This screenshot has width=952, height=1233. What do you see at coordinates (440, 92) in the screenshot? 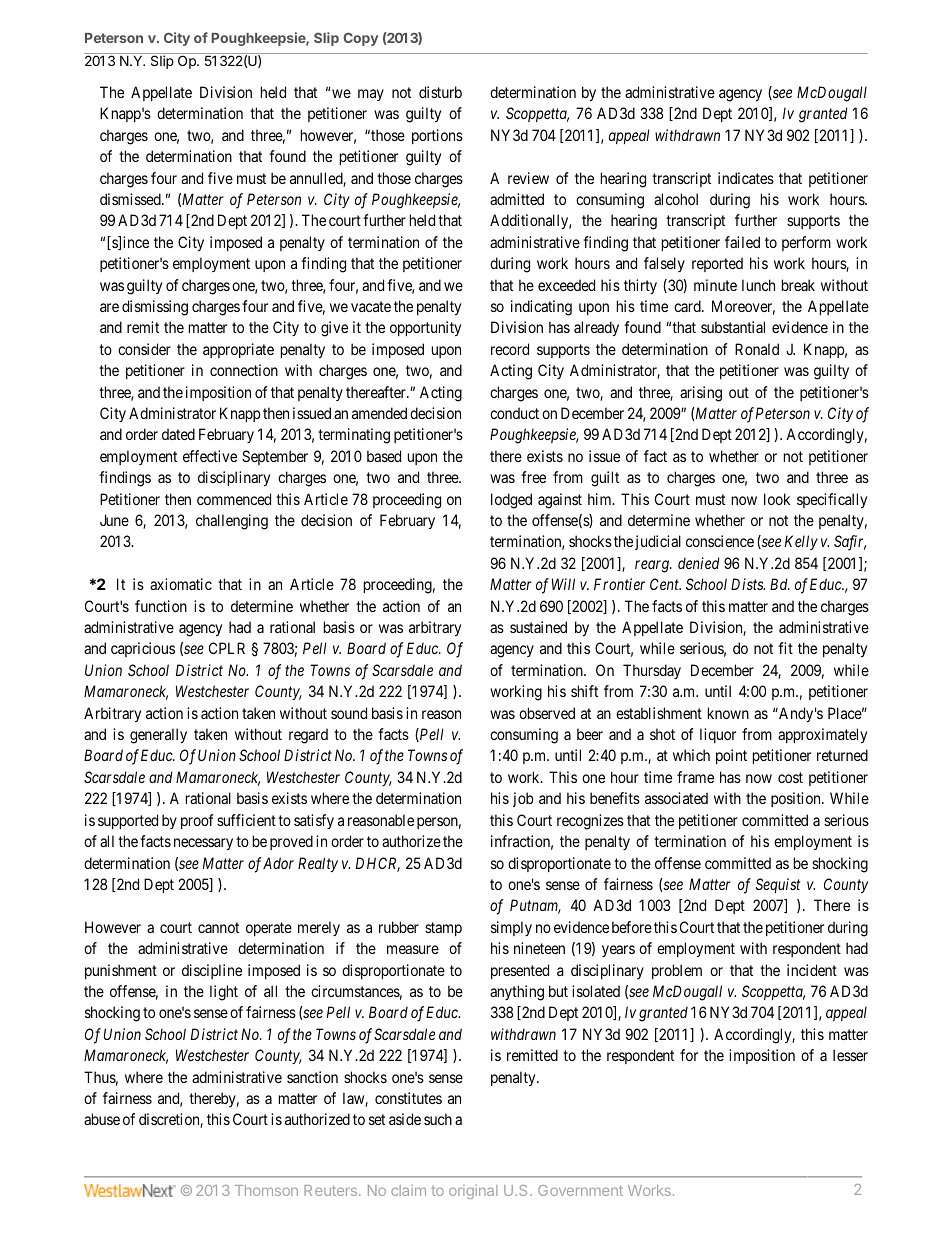
I see `disturb` at bounding box center [440, 92].
